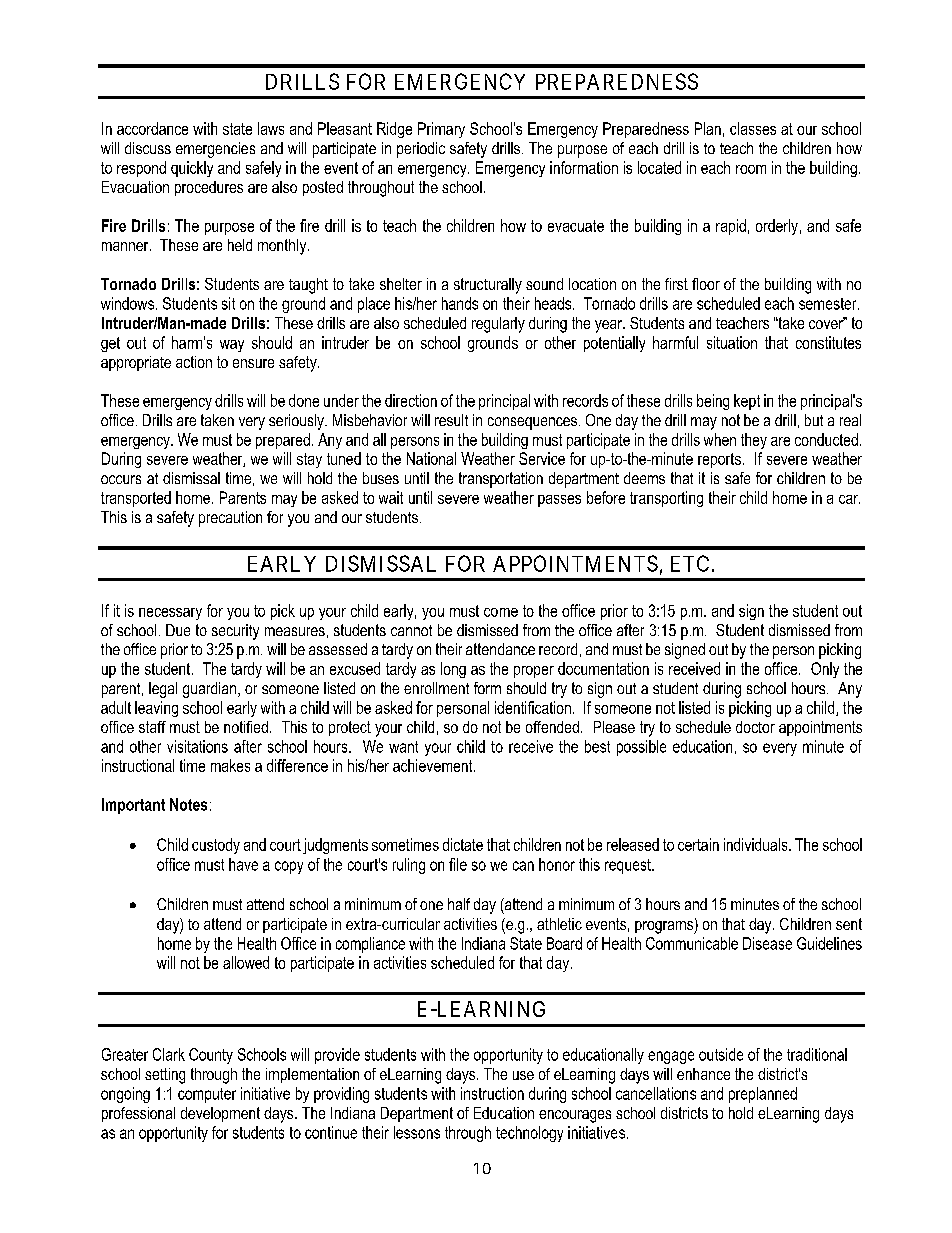  Describe the element at coordinates (703, 1074) in the screenshot. I see `enhance` at that location.
